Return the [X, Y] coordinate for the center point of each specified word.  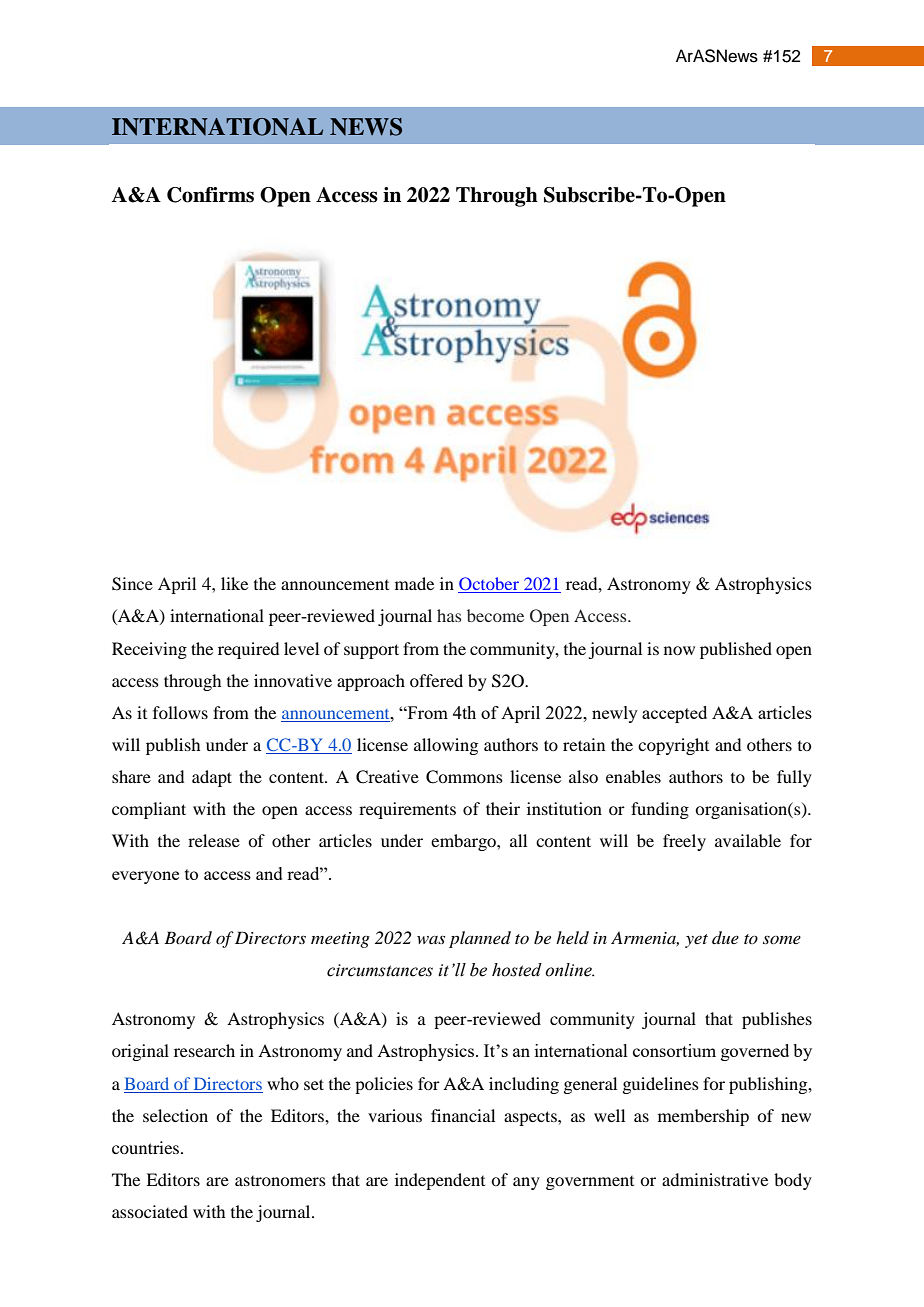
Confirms [210, 195]
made [414, 583]
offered [436, 680]
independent [440, 1181]
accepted [674, 714]
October [489, 585]
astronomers [280, 1181]
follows [180, 712]
